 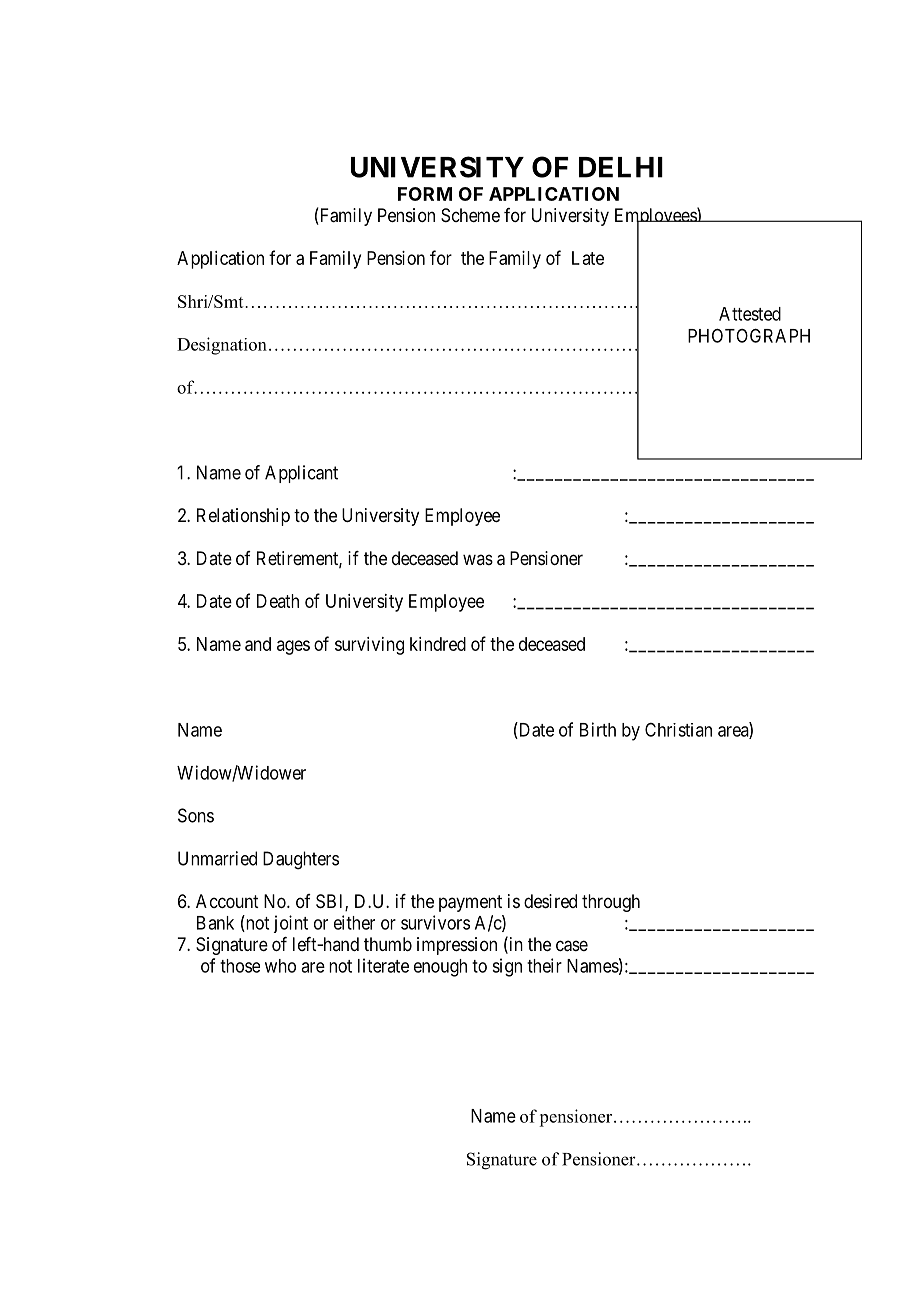 I want to click on kindred, so click(x=438, y=644).
